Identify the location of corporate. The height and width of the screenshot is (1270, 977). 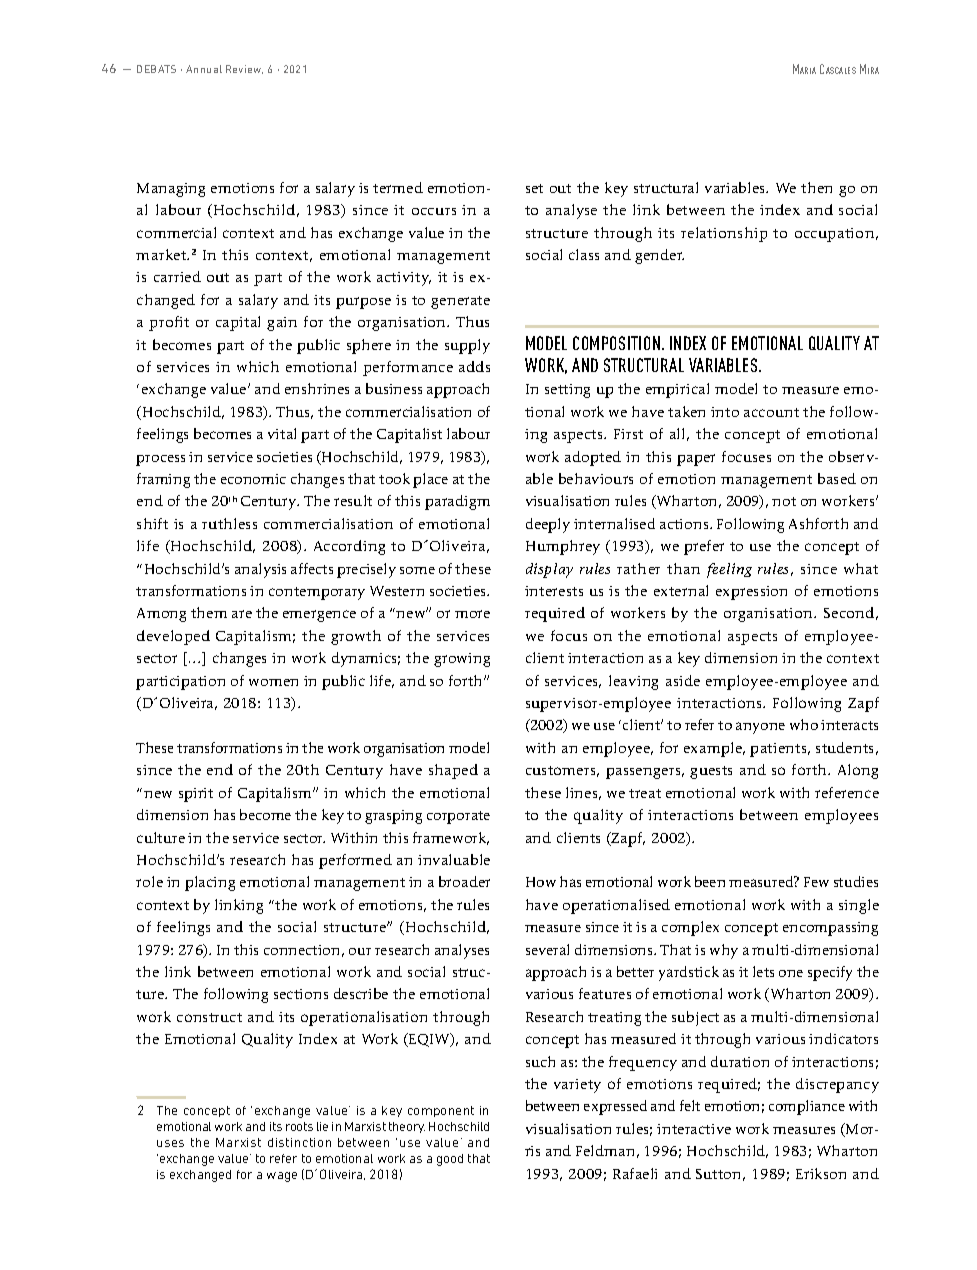
(458, 817).
